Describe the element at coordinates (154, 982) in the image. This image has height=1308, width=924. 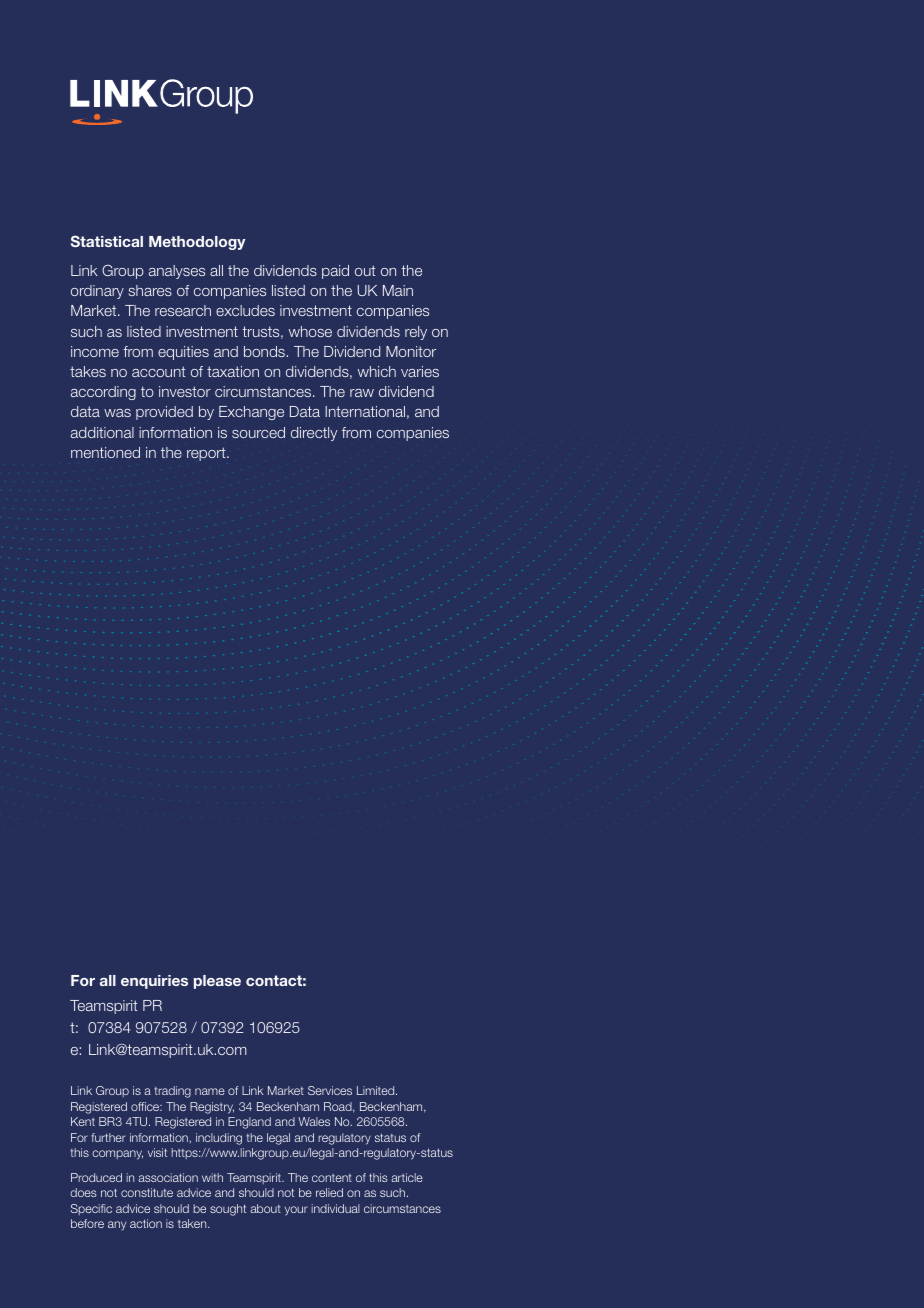
I see `enquiries` at that location.
